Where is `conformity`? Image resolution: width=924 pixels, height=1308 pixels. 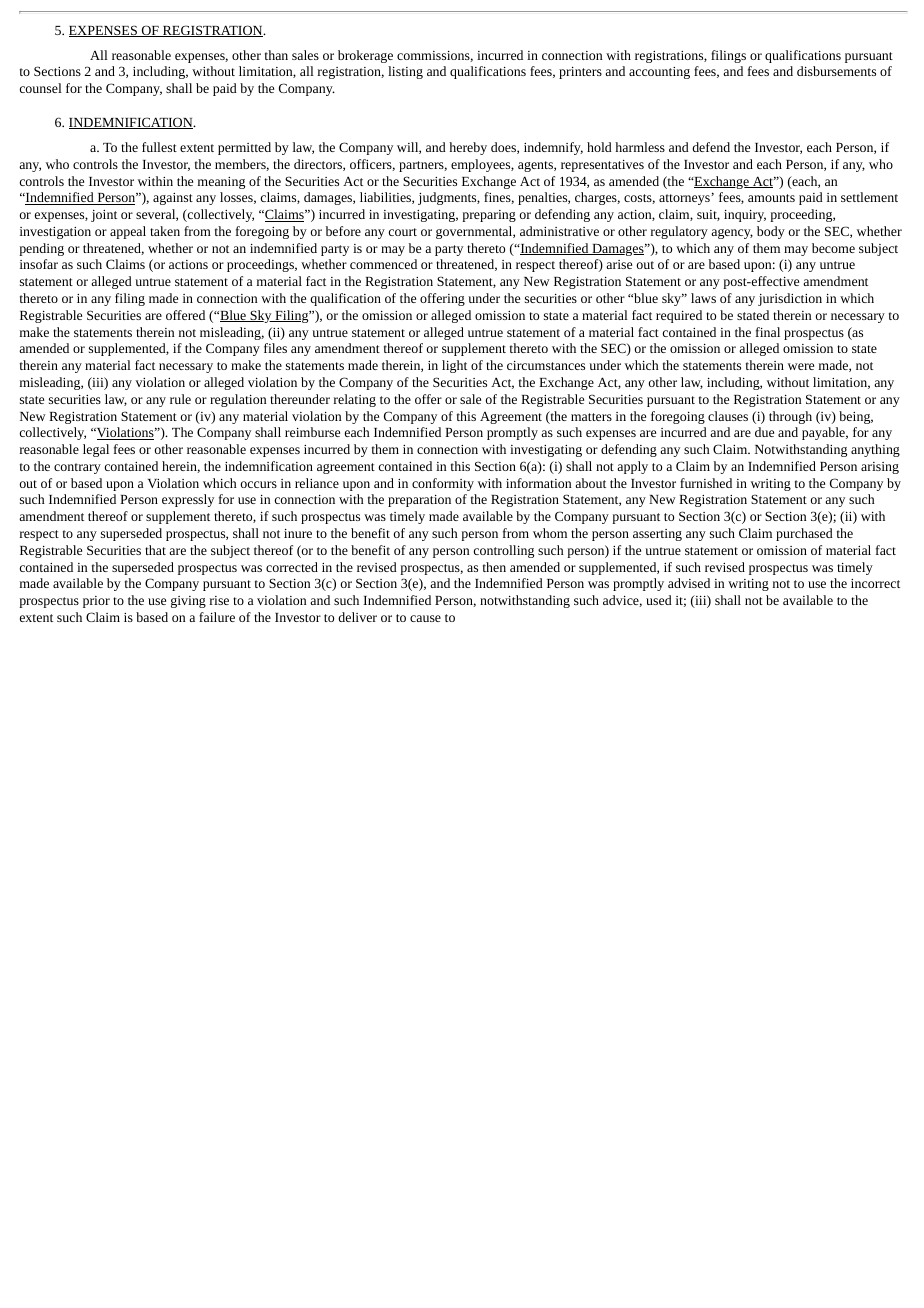
conformity is located at coordinates (443, 484).
